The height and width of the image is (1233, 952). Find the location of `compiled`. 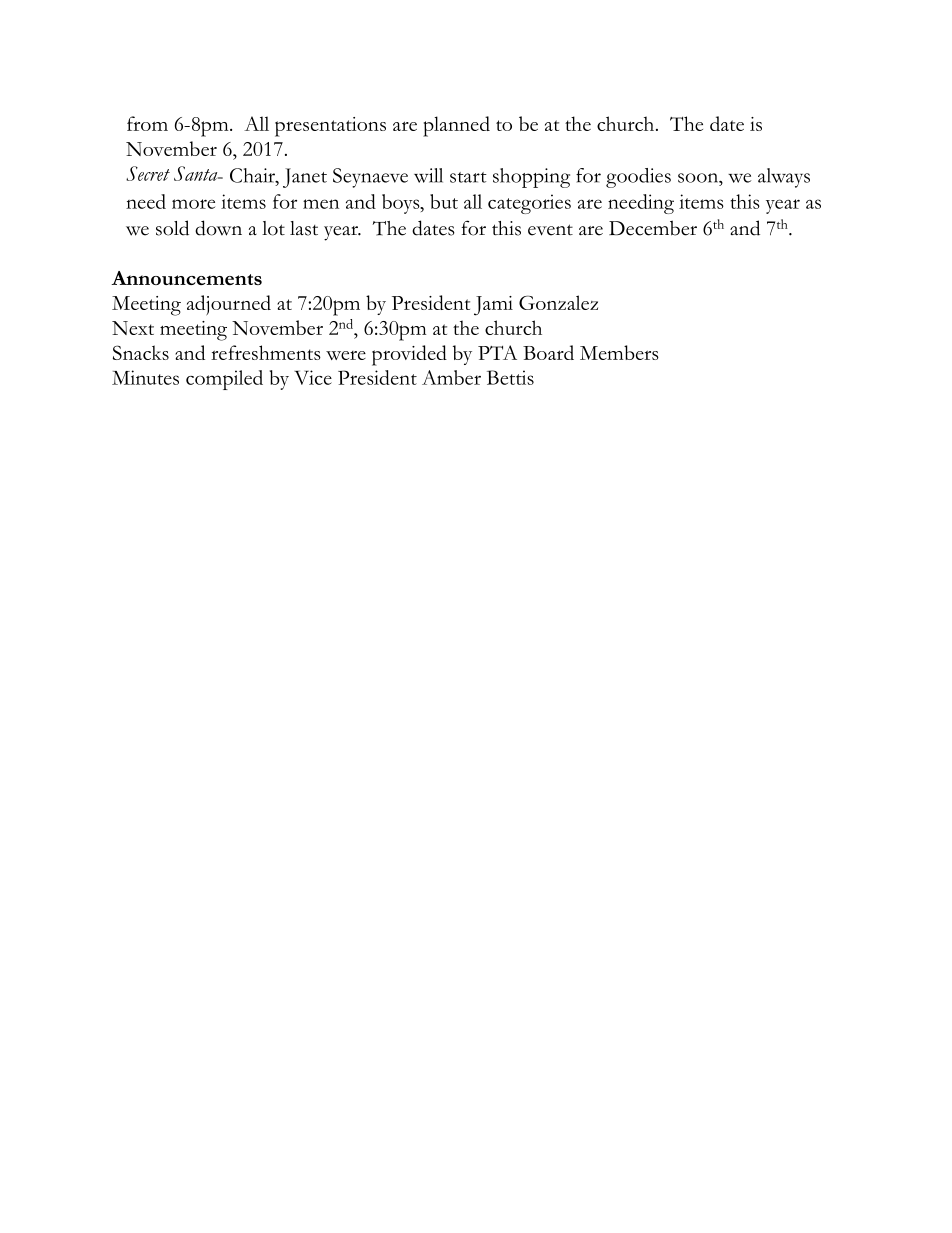

compiled is located at coordinates (224, 380).
